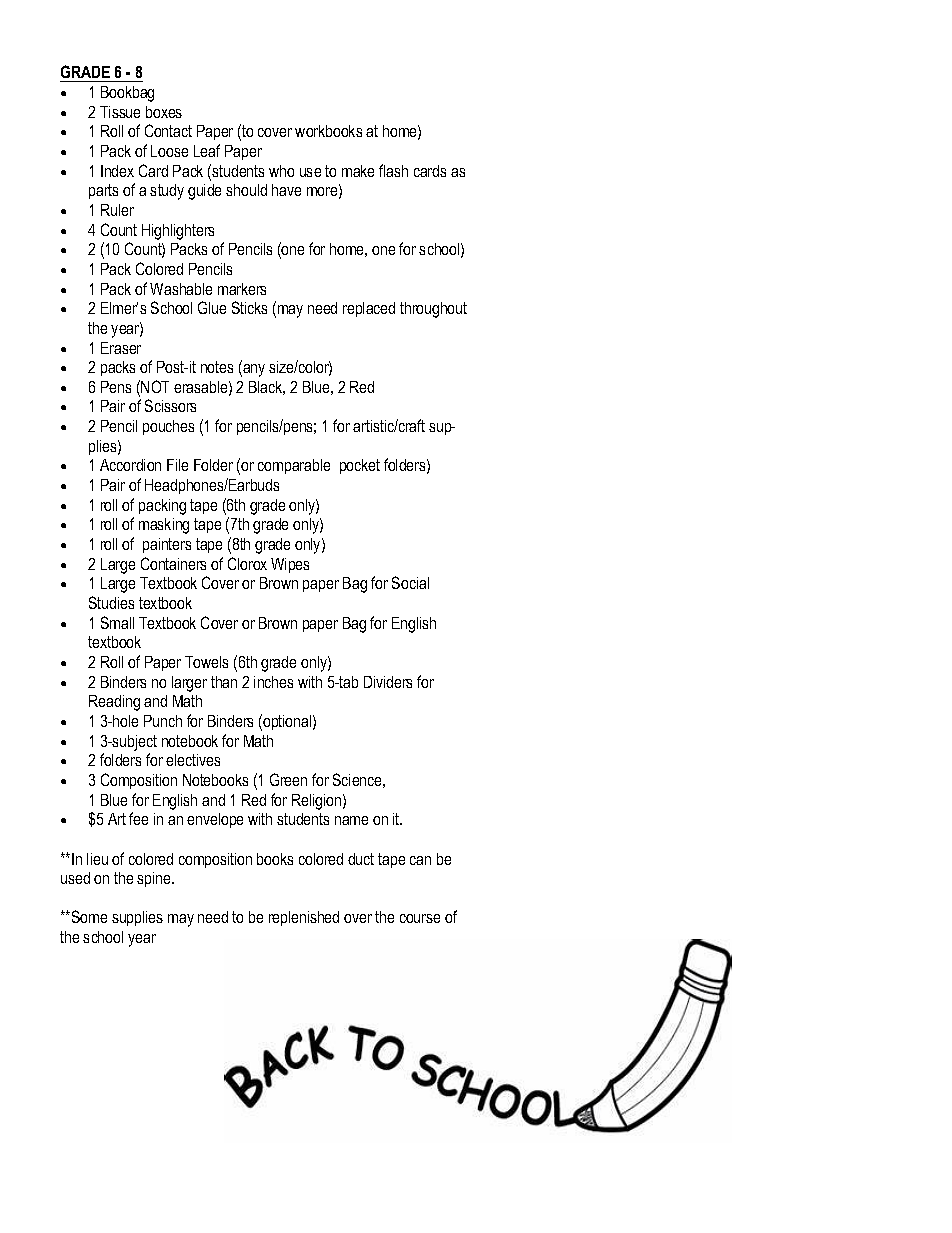  I want to click on inches, so click(273, 682).
